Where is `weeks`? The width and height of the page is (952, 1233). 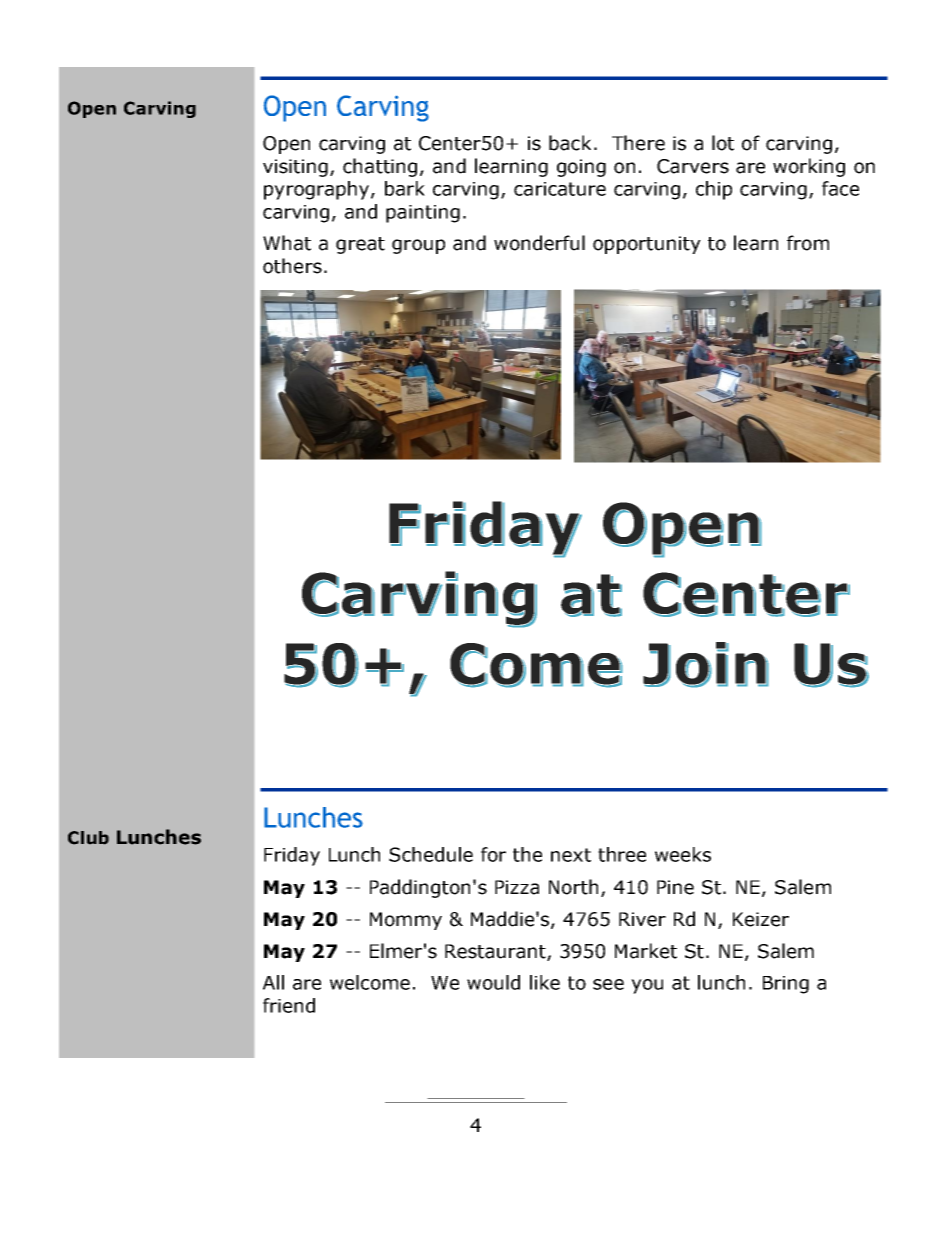
weeks is located at coordinates (683, 854).
